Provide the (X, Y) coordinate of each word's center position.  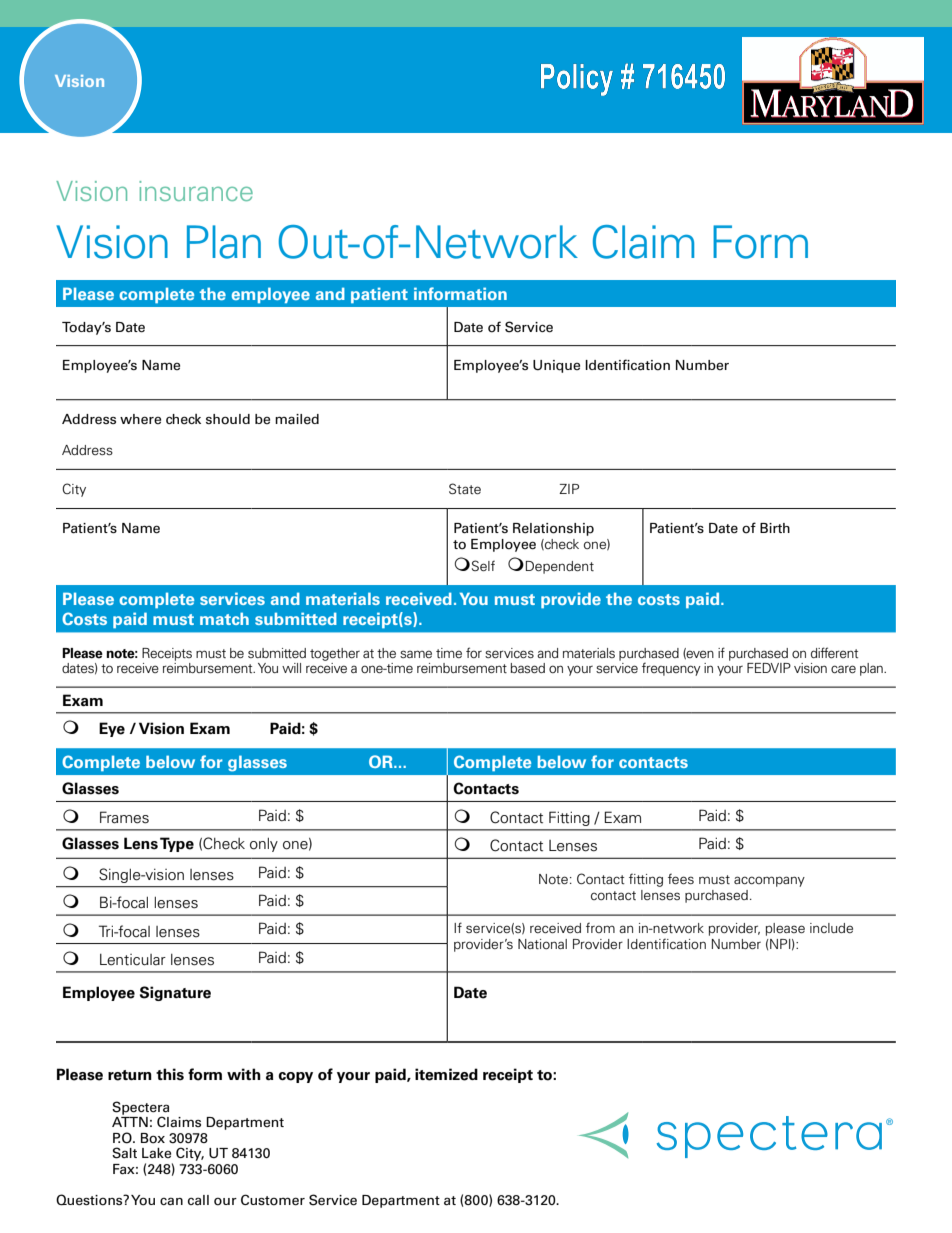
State (465, 488)
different (834, 652)
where (140, 419)
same (416, 654)
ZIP (569, 489)
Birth (775, 528)
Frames (124, 817)
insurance (196, 191)
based (527, 668)
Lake (156, 1153)
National (542, 944)
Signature (175, 993)
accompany (769, 881)
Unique (556, 366)
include (831, 928)
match (224, 618)
